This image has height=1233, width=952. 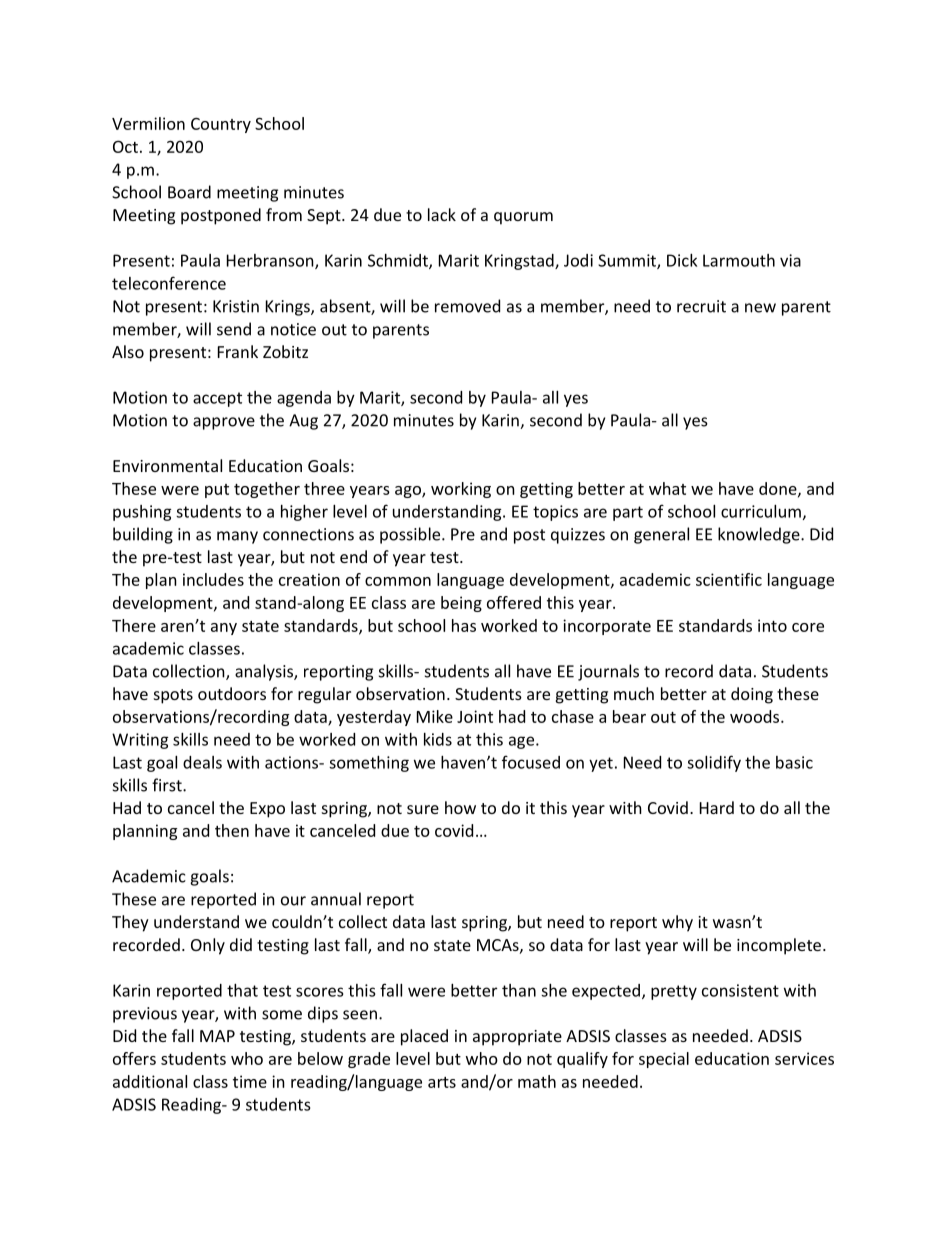 What do you see at coordinates (217, 1036) in the image?
I see `MAP` at bounding box center [217, 1036].
